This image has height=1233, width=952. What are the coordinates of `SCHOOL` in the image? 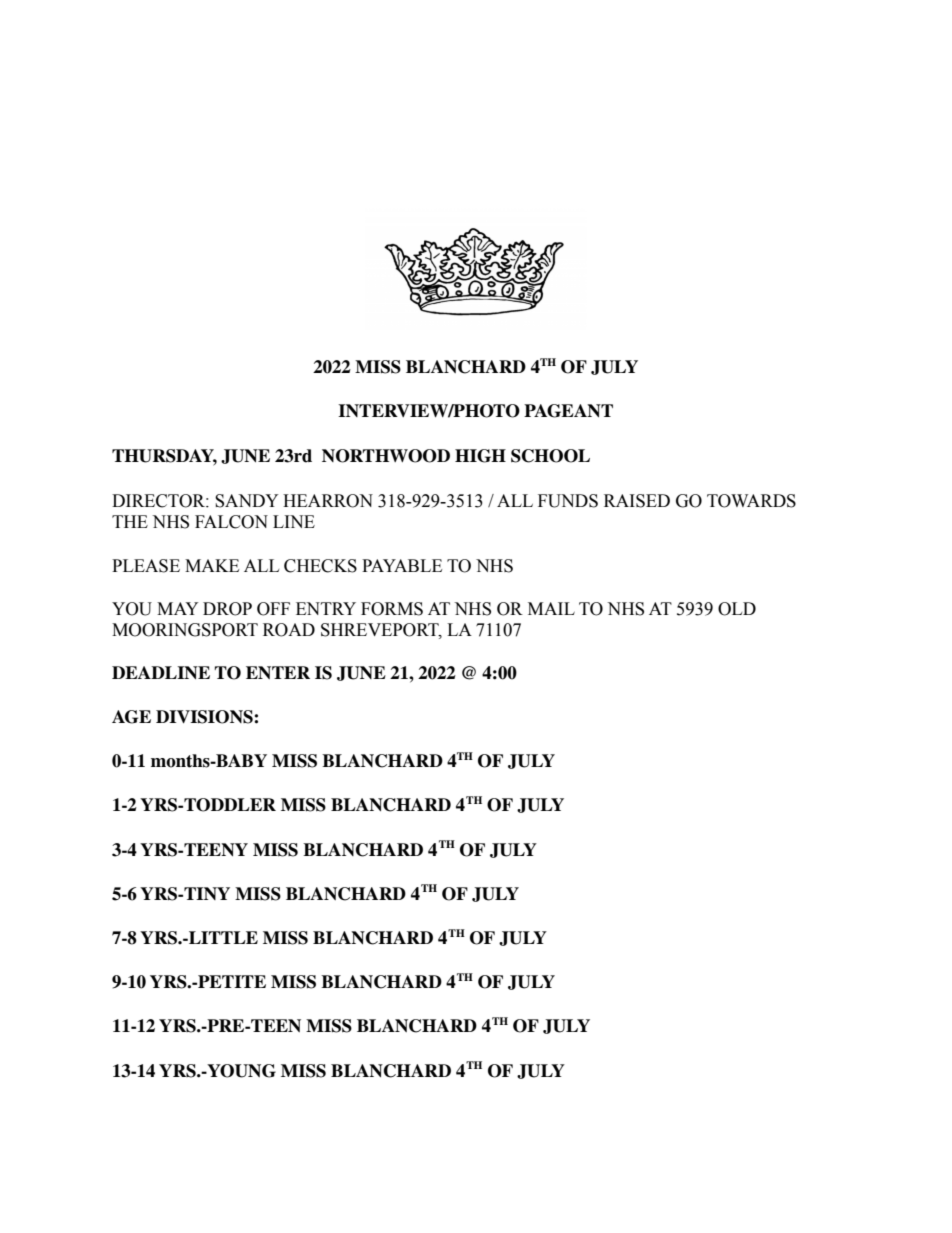 It's located at (550, 456).
